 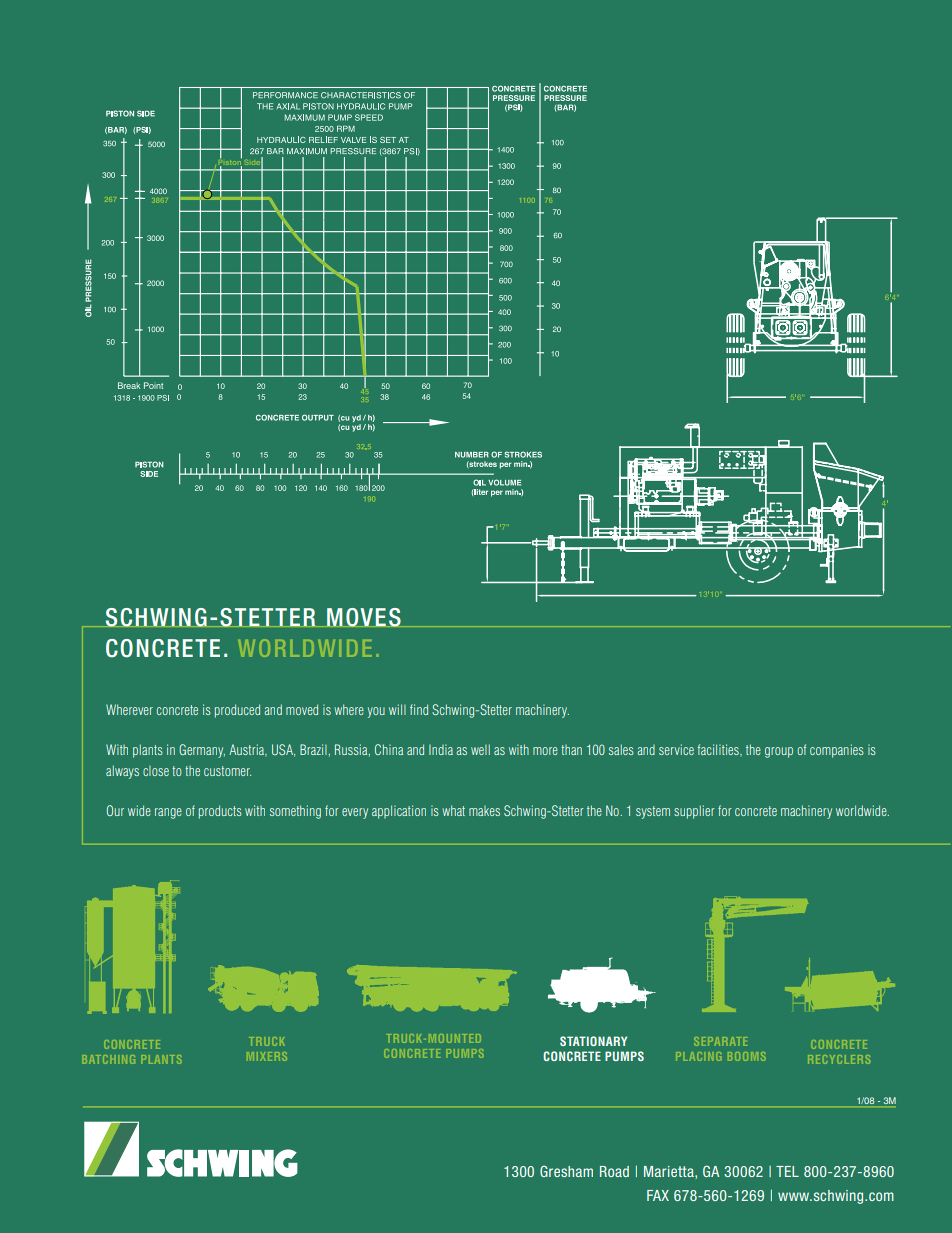 I want to click on BATCHING, so click(x=109, y=1059).
